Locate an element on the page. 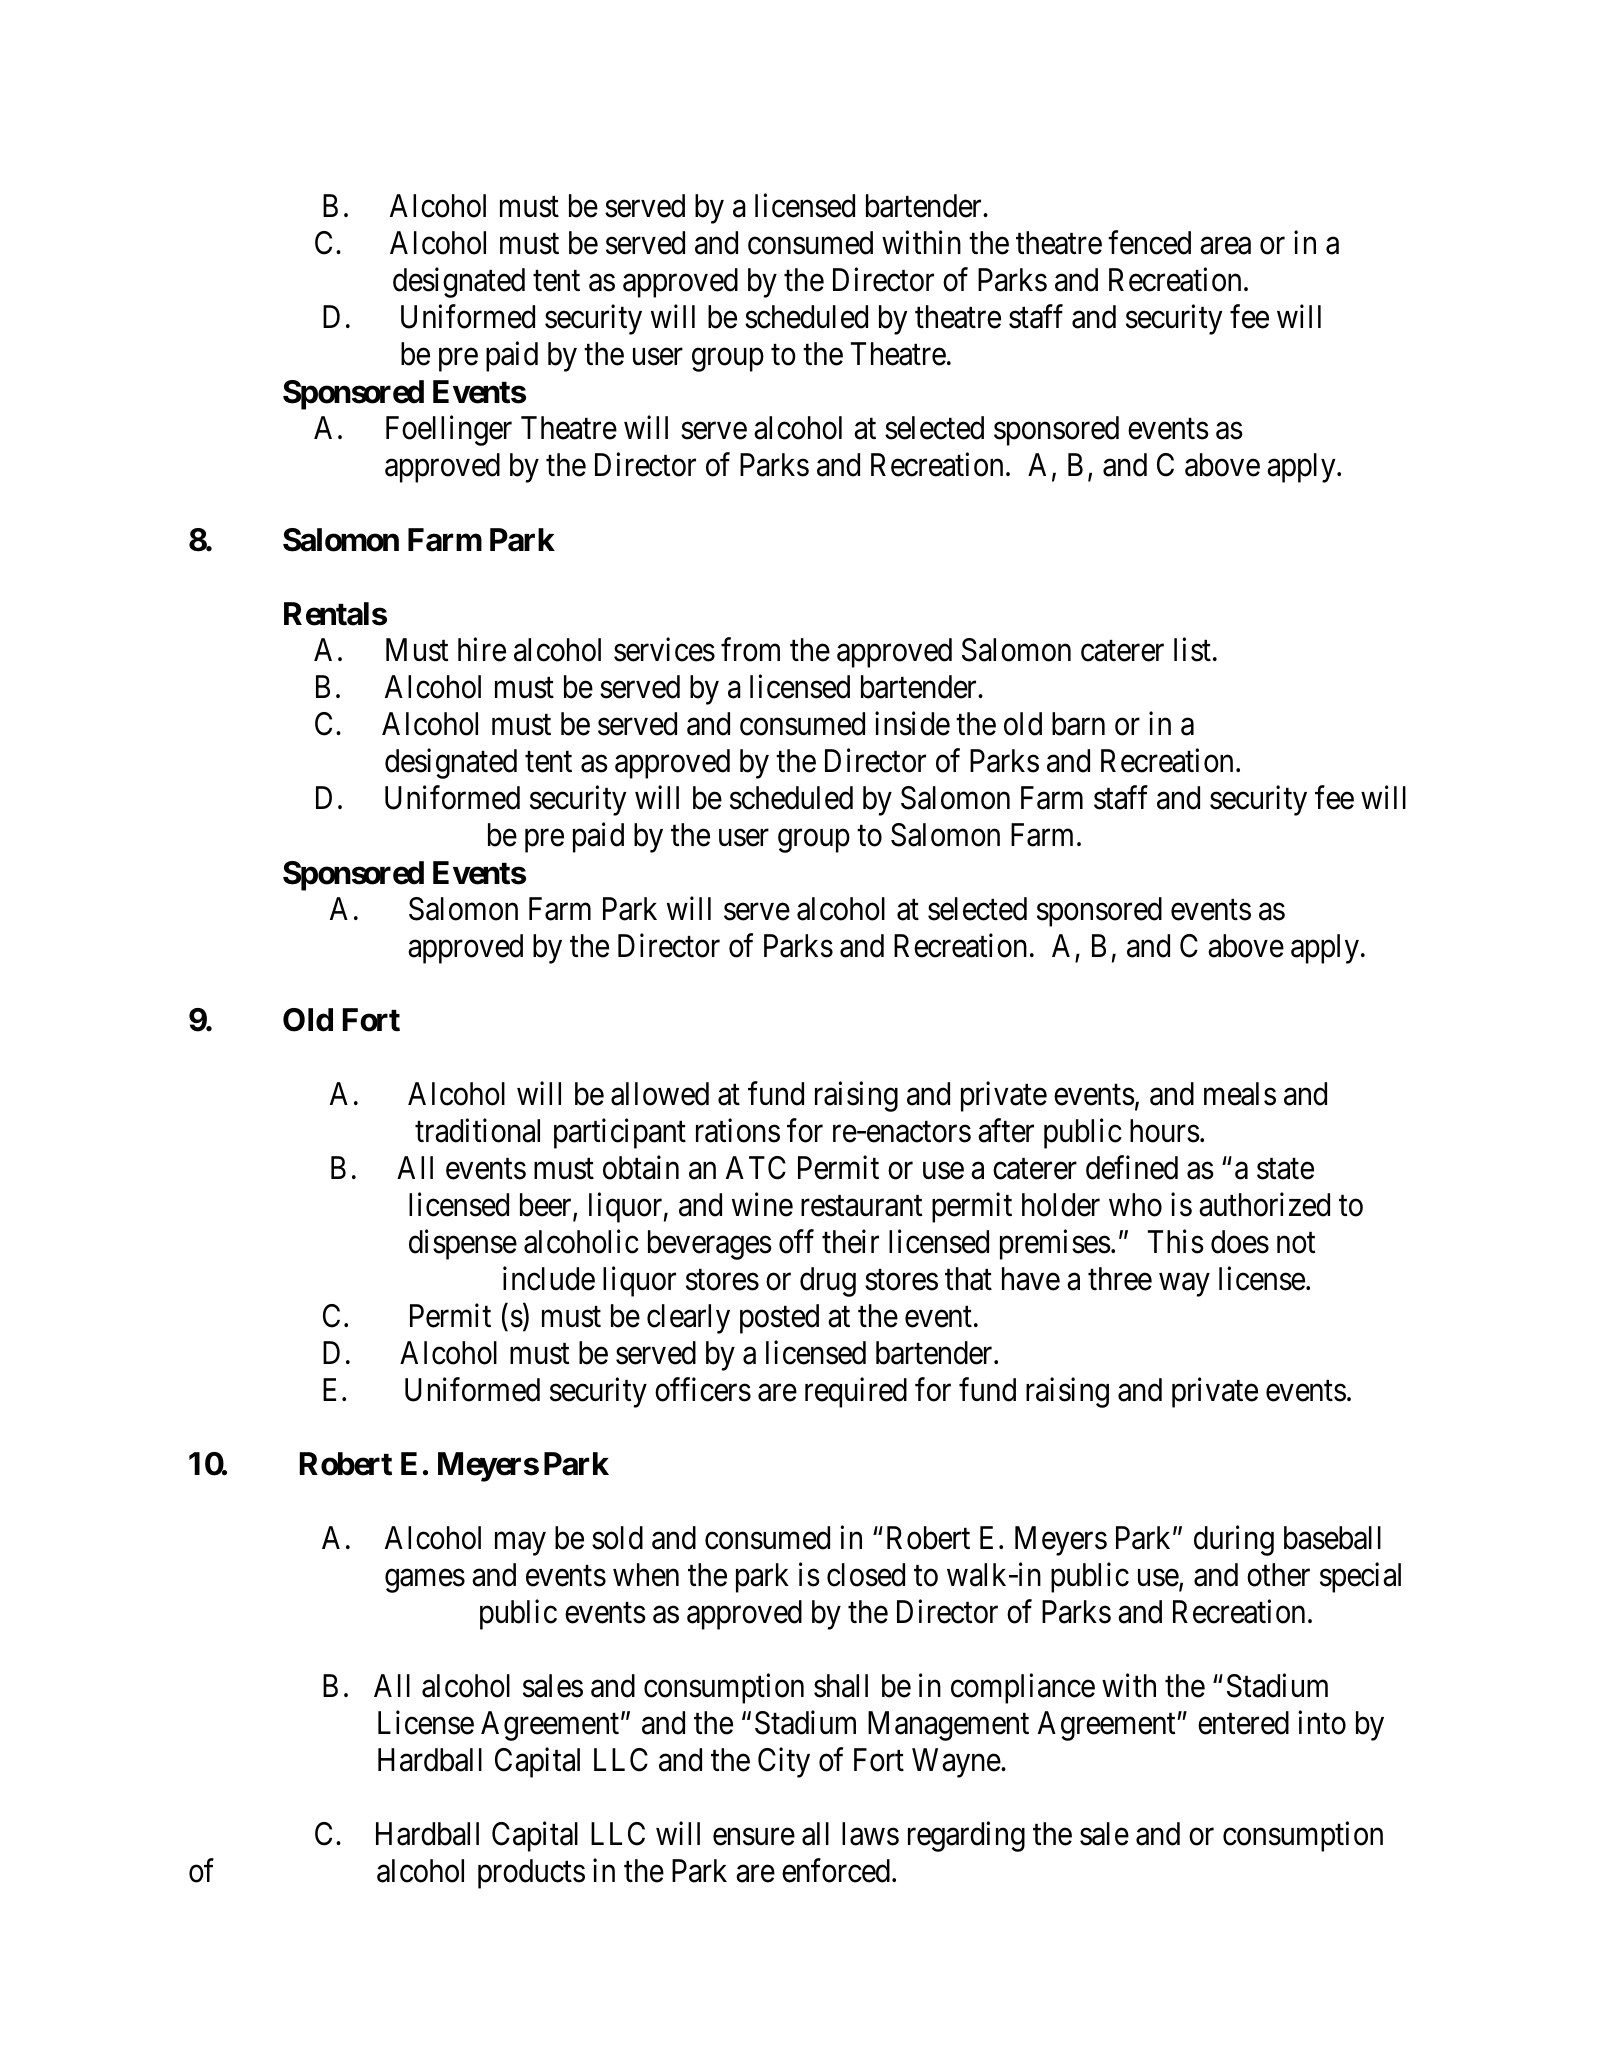  fenced is located at coordinates (1149, 243).
